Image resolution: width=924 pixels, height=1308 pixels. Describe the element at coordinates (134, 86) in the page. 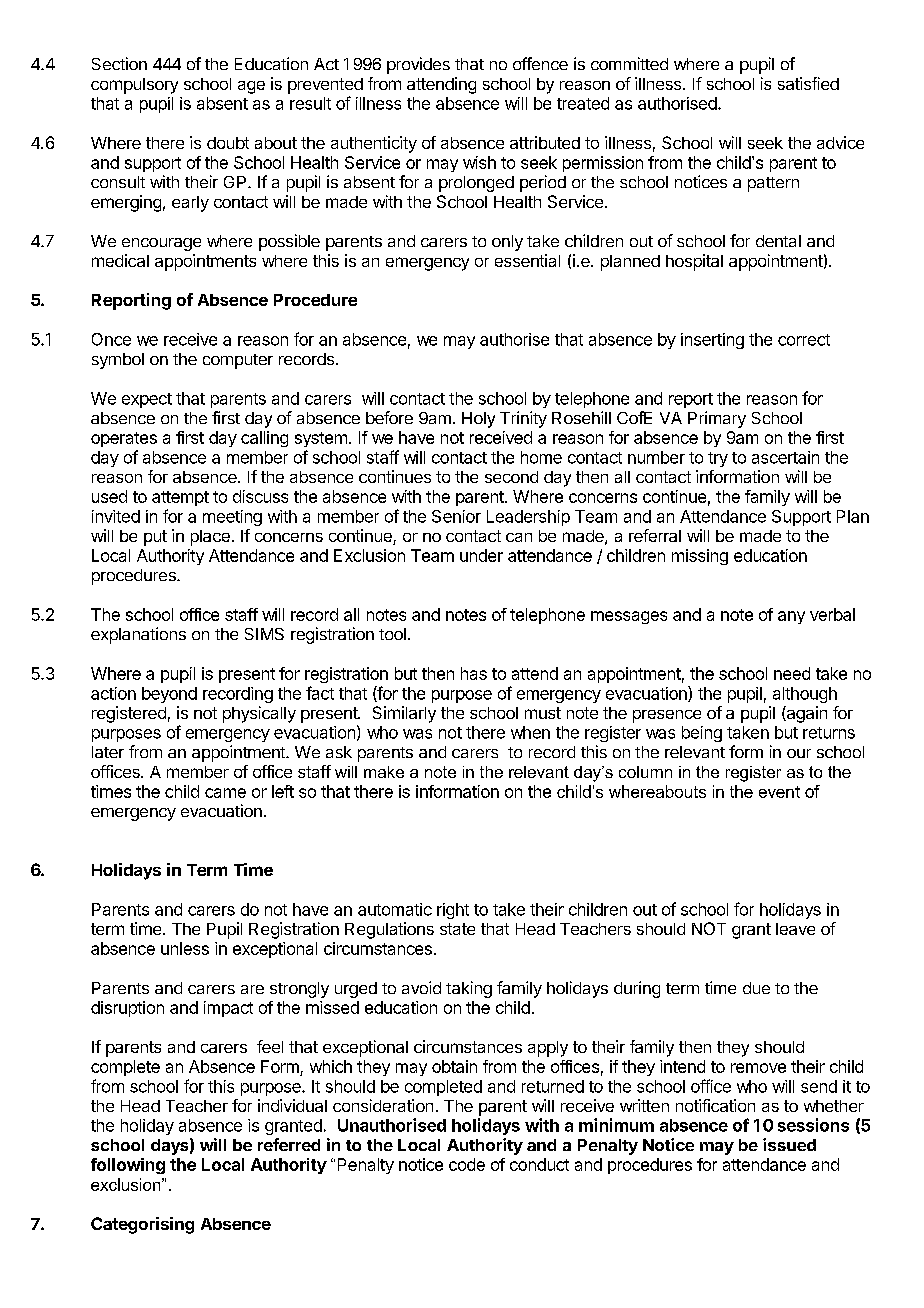

I see `compulsory` at that location.
